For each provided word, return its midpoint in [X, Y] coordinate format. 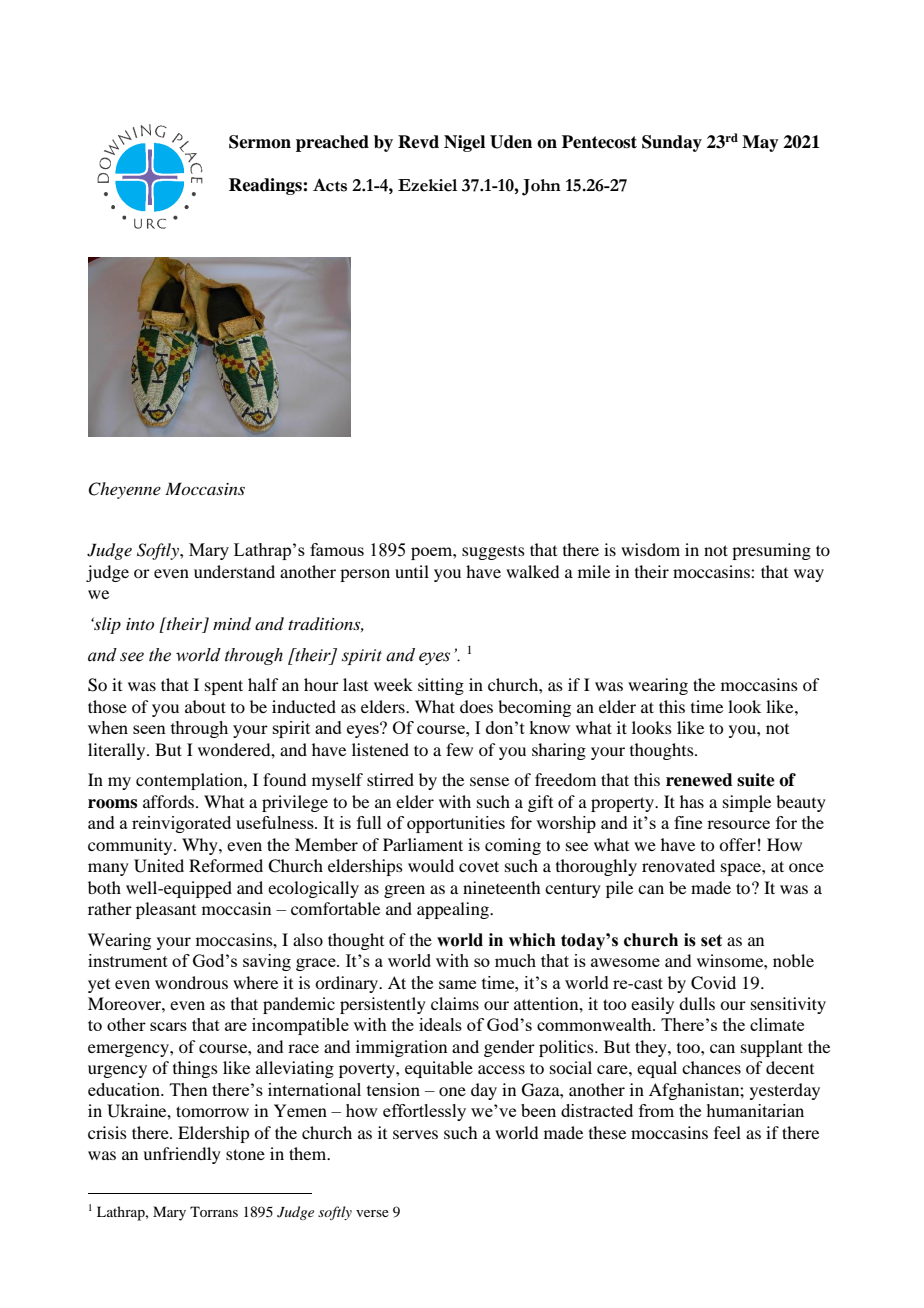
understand [234, 571]
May [760, 143]
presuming [771, 551]
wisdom [650, 549]
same [457, 984]
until [412, 571]
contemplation [190, 781]
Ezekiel [427, 185]
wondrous [191, 982]
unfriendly [182, 1155]
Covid [713, 983]
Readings [266, 186]
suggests [493, 553]
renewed [699, 780]
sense [489, 781]
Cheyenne [124, 490]
